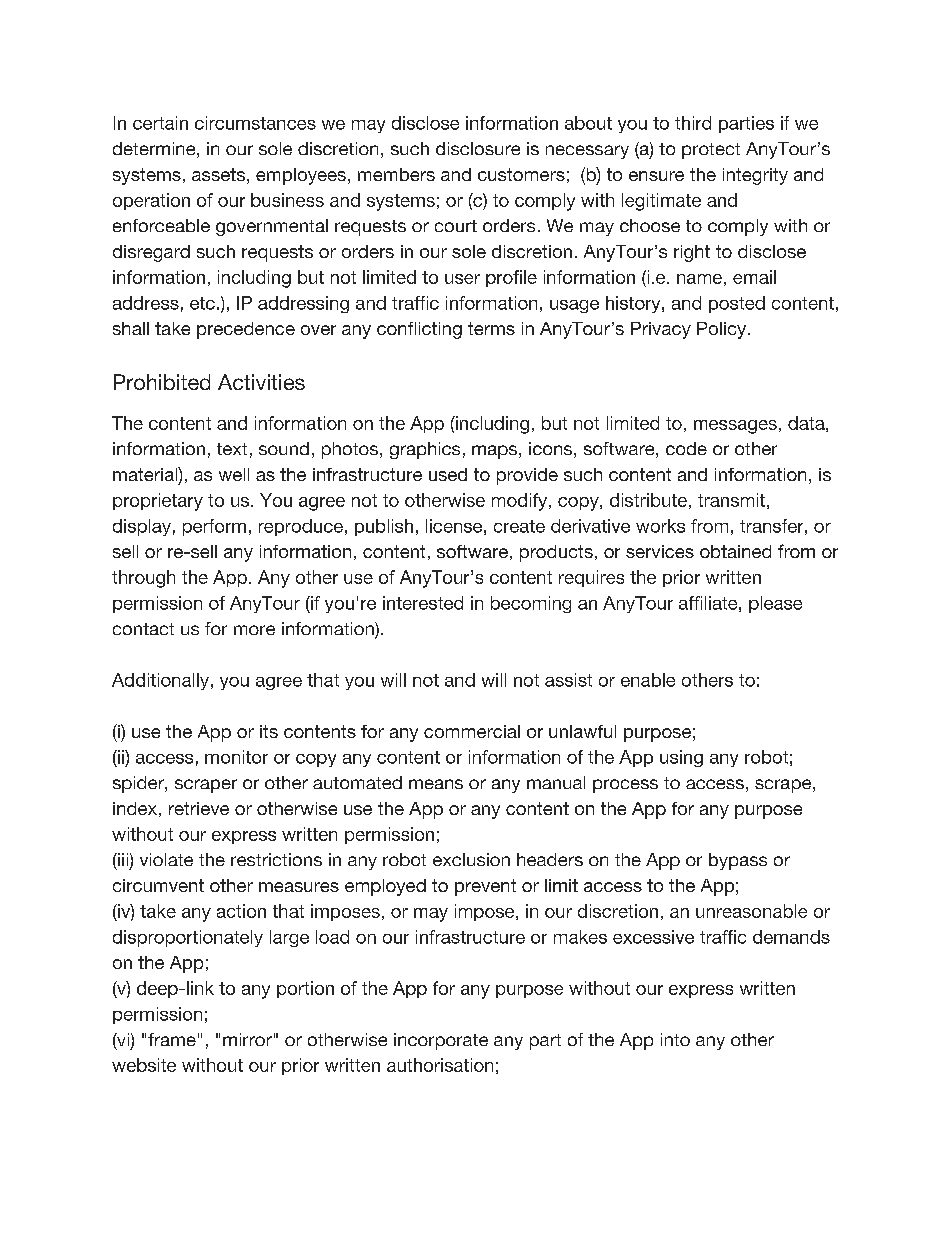 Image resolution: width=952 pixels, height=1233 pixels. Describe the element at coordinates (172, 1039) in the document. I see `frame` at that location.
